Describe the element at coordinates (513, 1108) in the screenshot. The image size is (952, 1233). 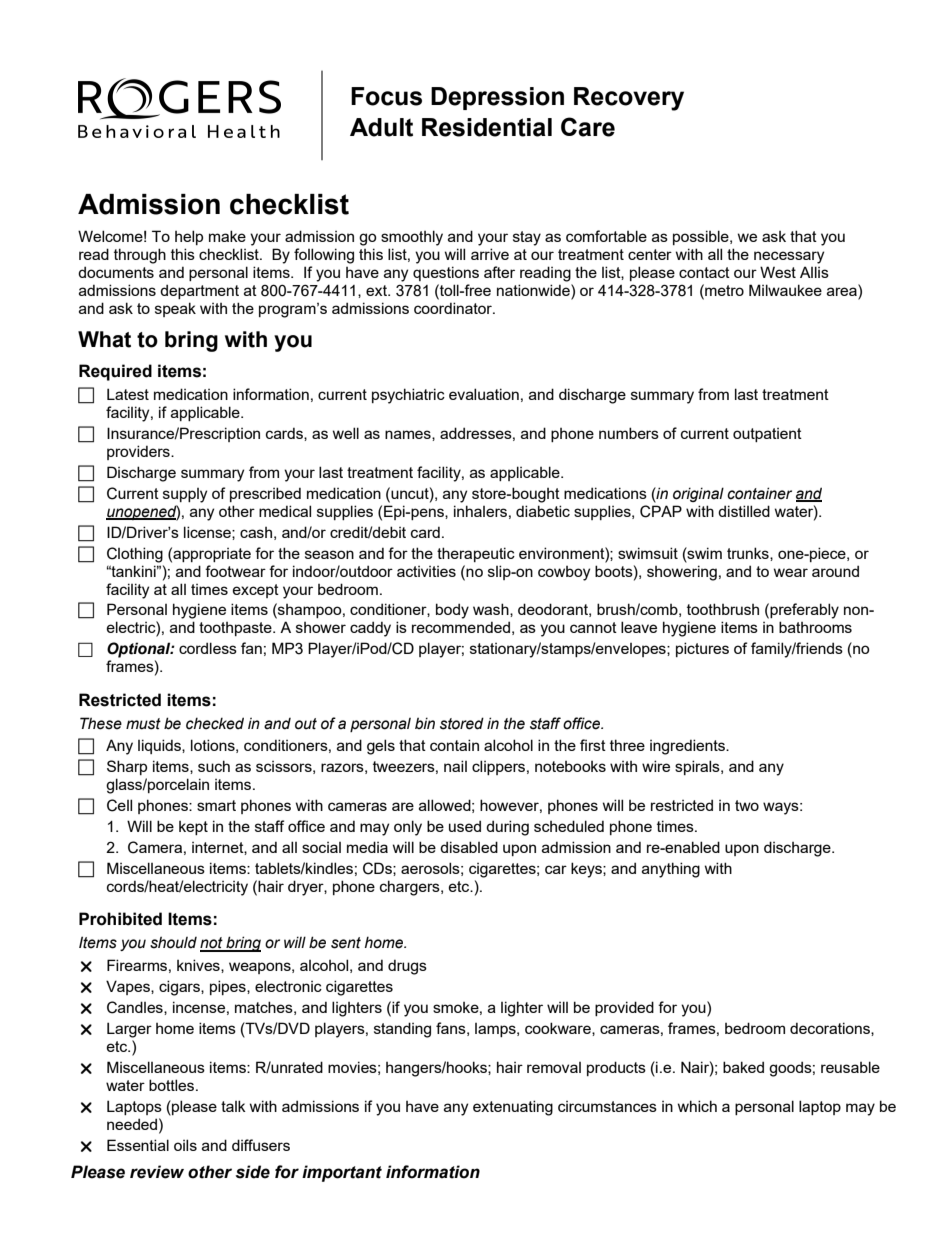
I see `extenuating` at that location.
